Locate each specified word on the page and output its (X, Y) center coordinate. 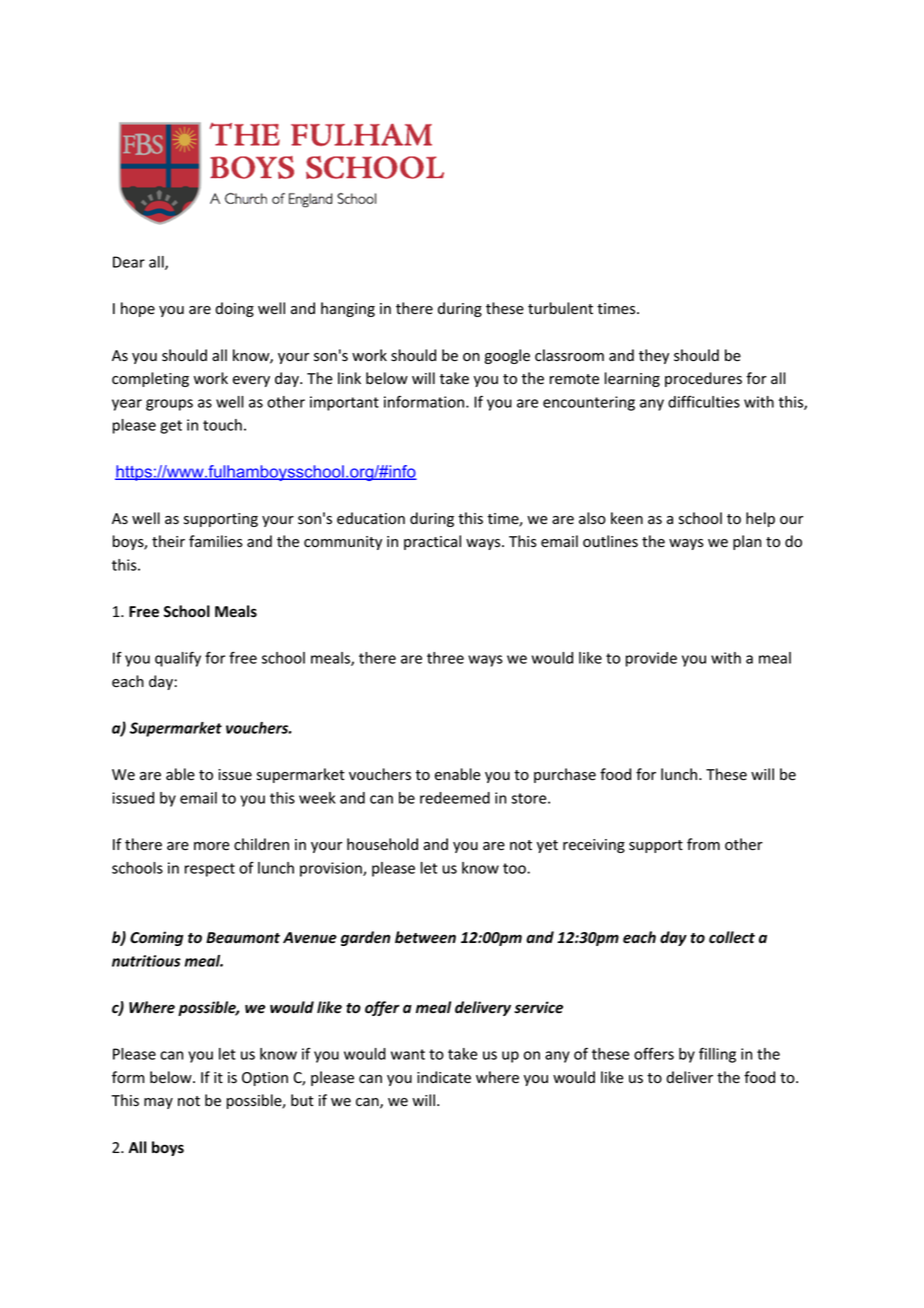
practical (432, 542)
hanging (348, 309)
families (216, 541)
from (703, 844)
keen (627, 518)
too (515, 868)
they (654, 356)
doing (234, 309)
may (158, 1103)
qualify (178, 659)
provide (651, 659)
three (445, 658)
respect (210, 870)
